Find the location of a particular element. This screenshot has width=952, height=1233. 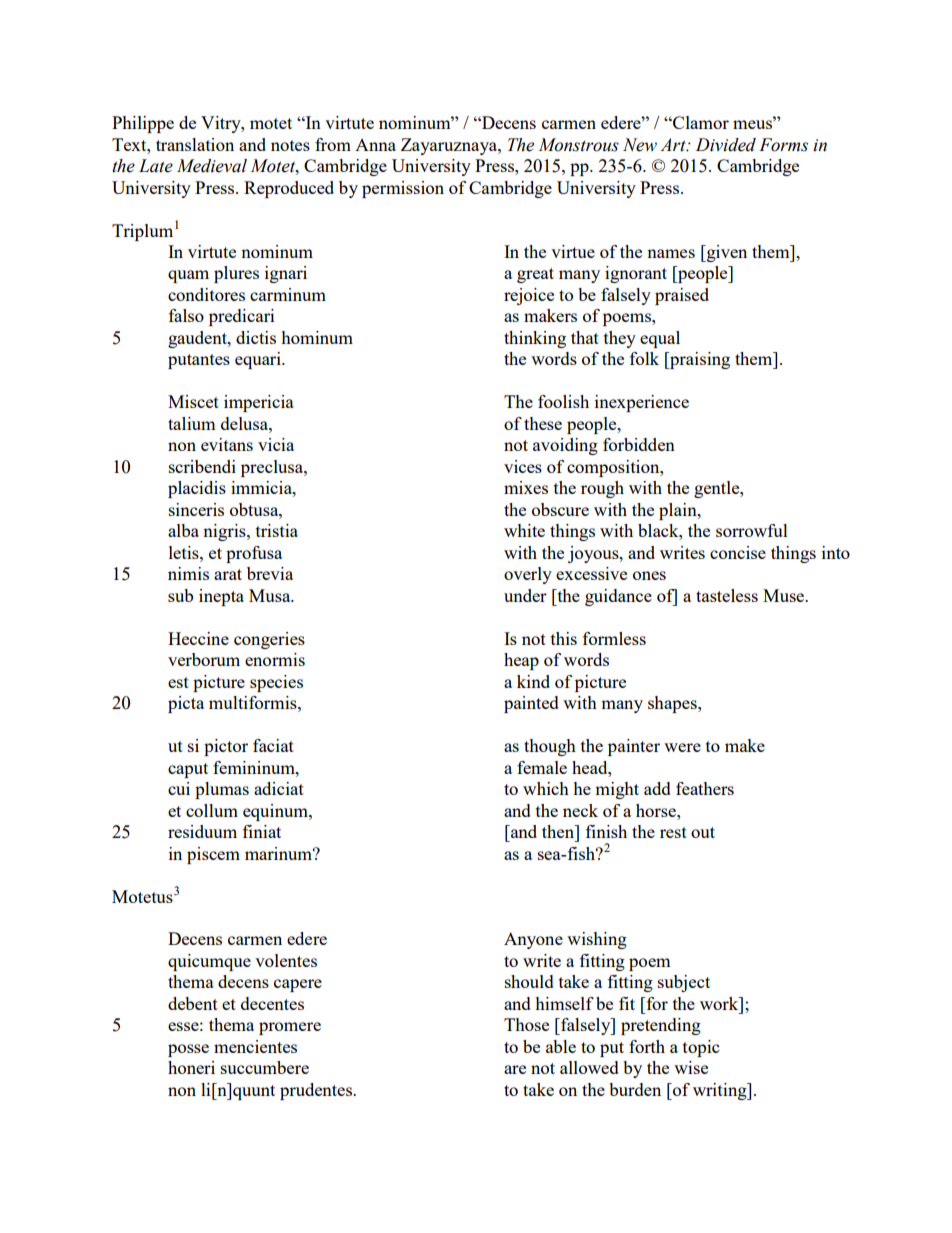

tasteless is located at coordinates (727, 595).
